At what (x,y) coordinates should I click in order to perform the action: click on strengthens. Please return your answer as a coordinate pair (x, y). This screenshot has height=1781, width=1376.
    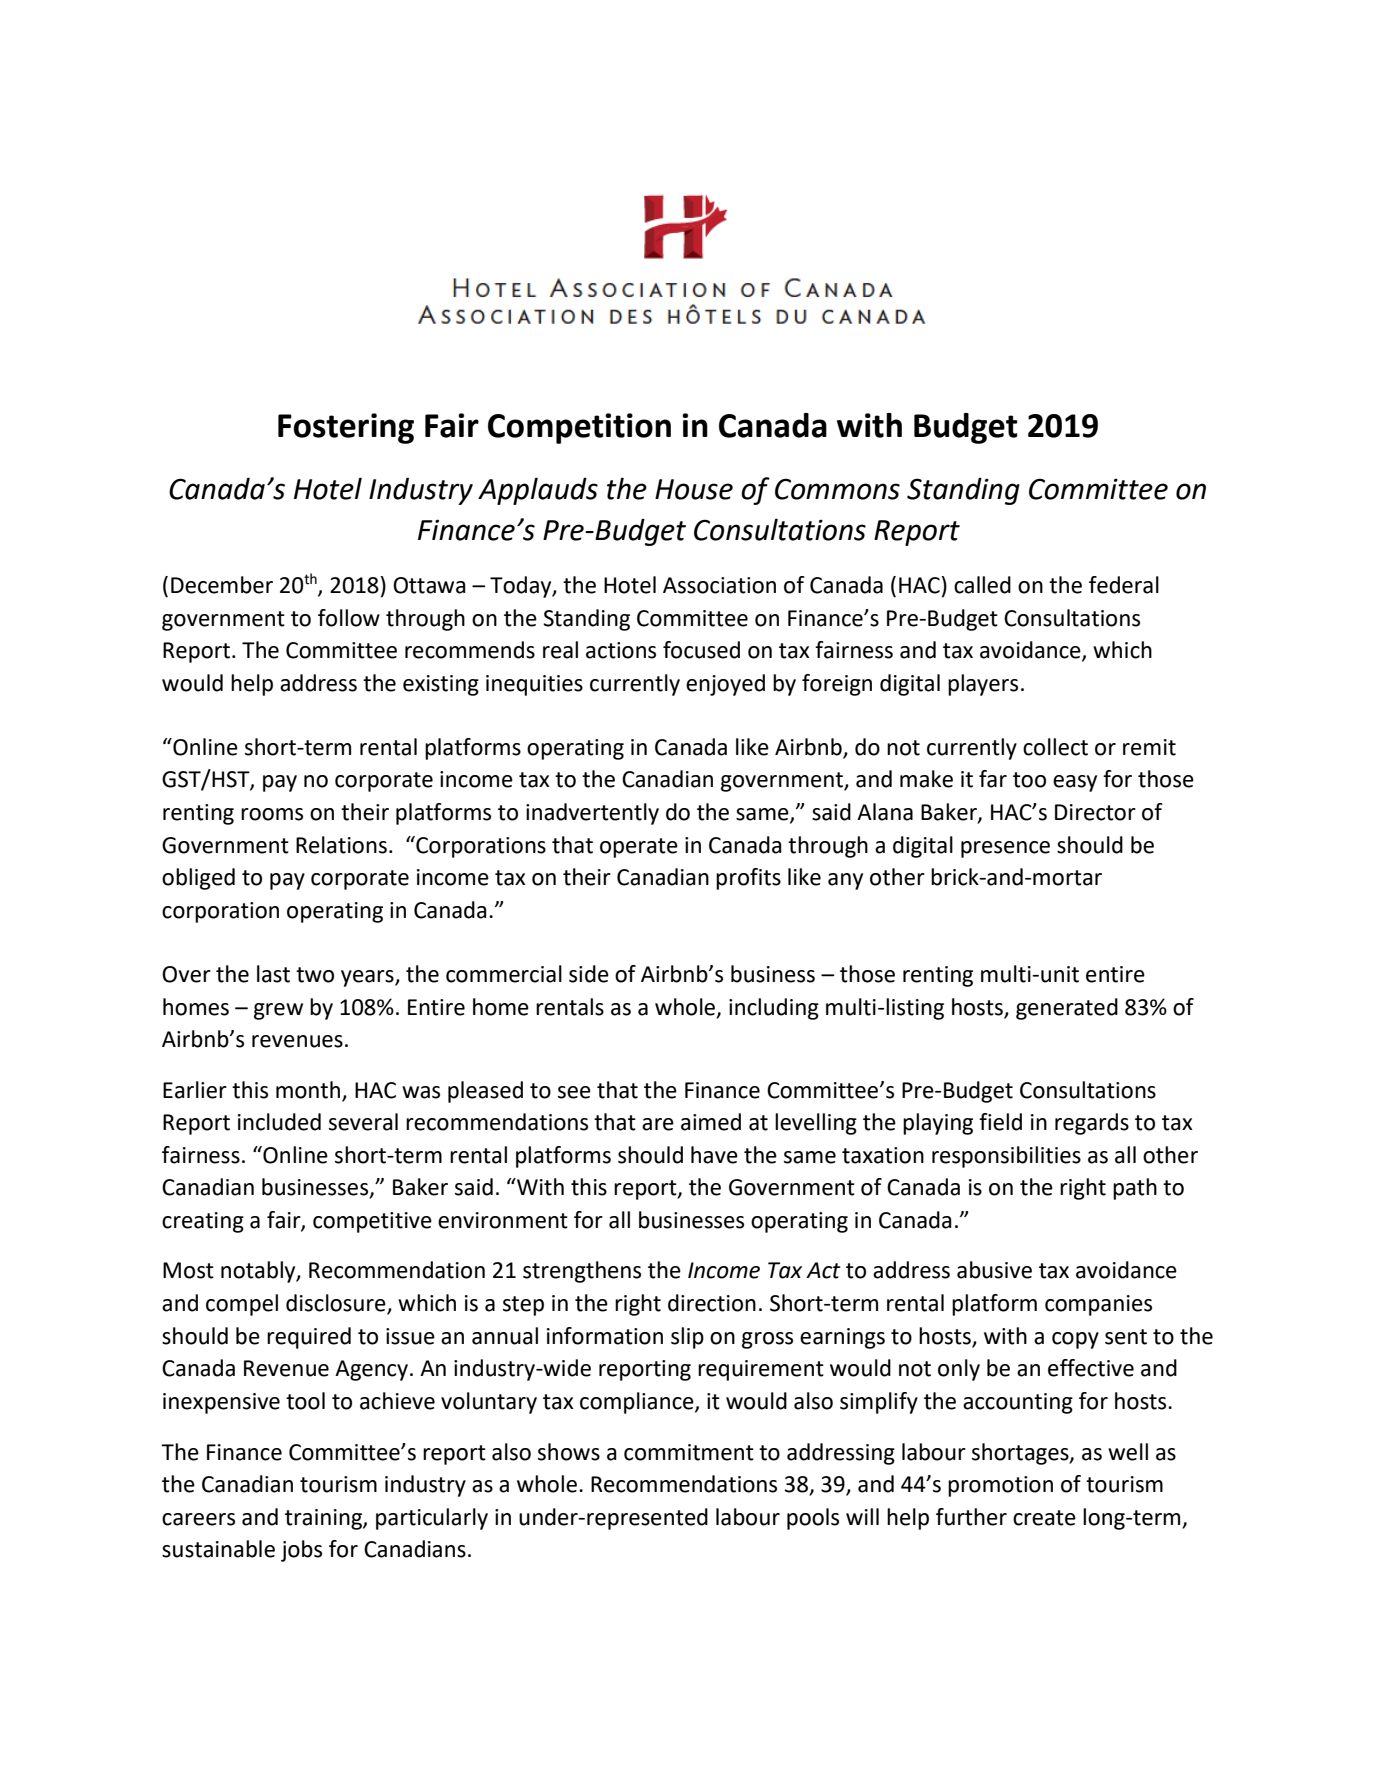
    Looking at the image, I should click on (582, 1272).
